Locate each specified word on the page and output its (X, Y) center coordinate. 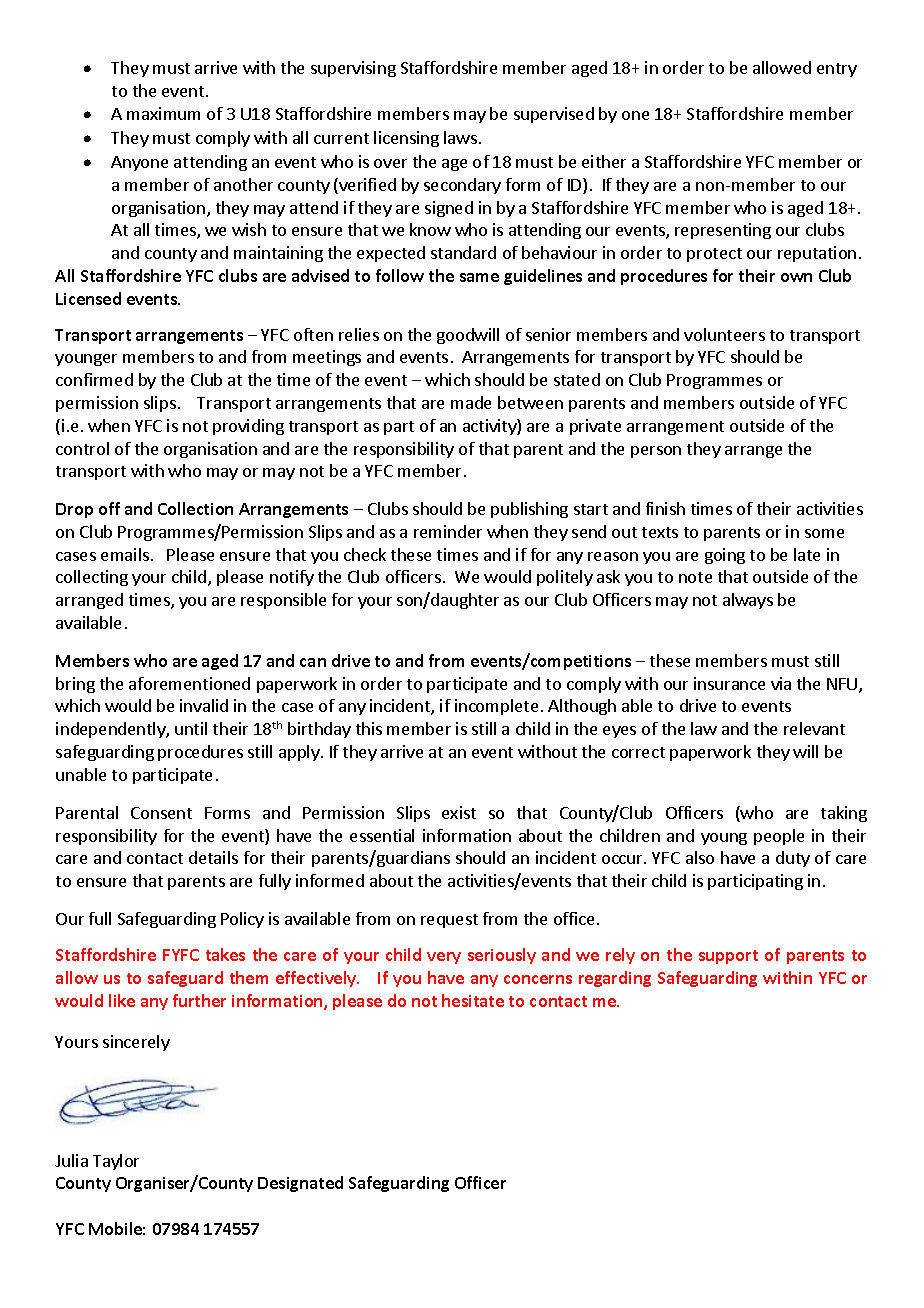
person (656, 452)
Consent (161, 813)
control (82, 448)
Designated (300, 1184)
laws (460, 137)
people (779, 837)
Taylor (116, 1162)
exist (459, 812)
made (471, 402)
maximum (163, 113)
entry (837, 70)
